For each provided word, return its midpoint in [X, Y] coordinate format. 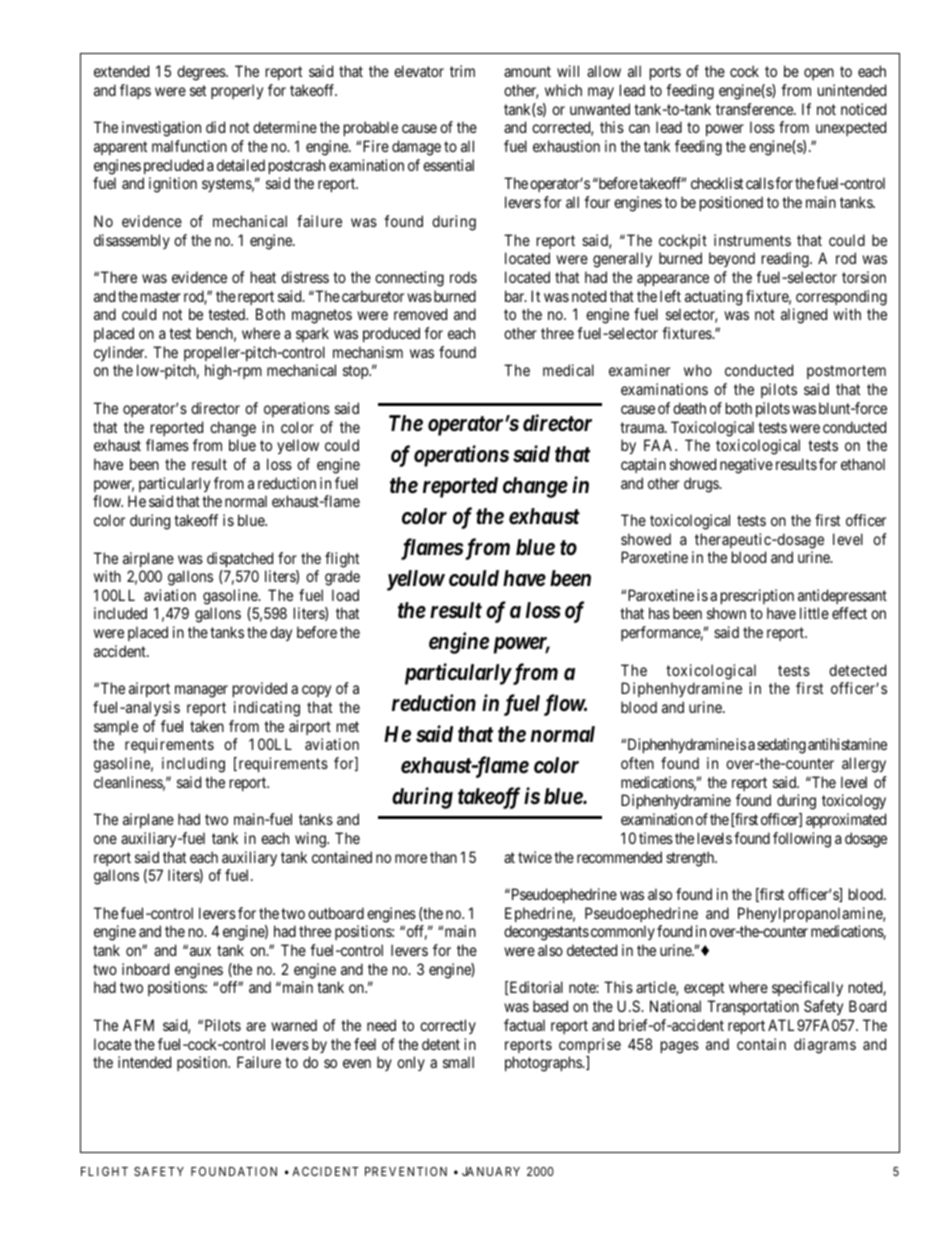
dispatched [240, 559]
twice [535, 857]
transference [755, 109]
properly [237, 91]
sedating [781, 746]
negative [746, 466]
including [193, 765]
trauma [643, 427]
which [563, 90]
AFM [138, 1025]
